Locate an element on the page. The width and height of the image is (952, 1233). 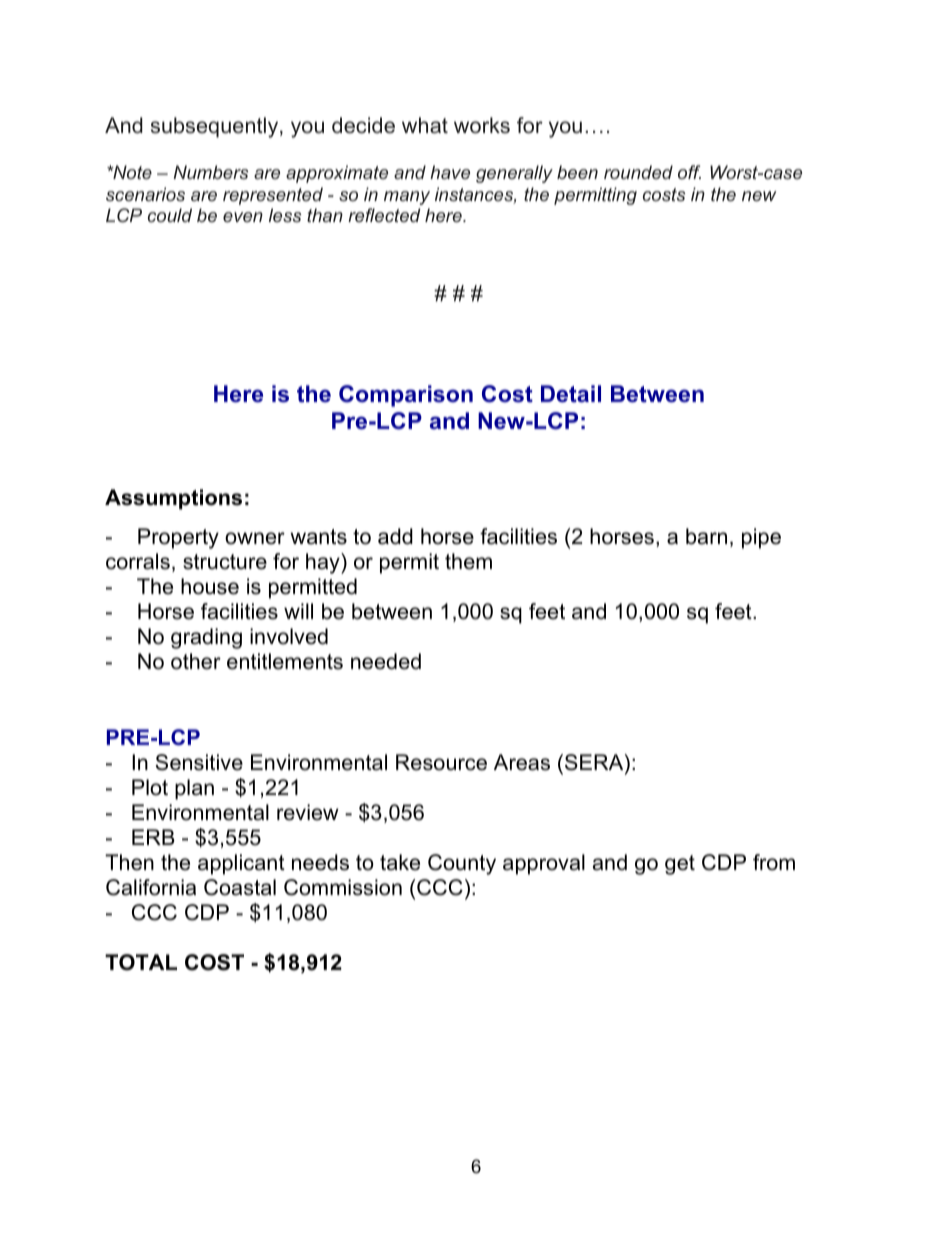
off is located at coordinates (689, 172).
